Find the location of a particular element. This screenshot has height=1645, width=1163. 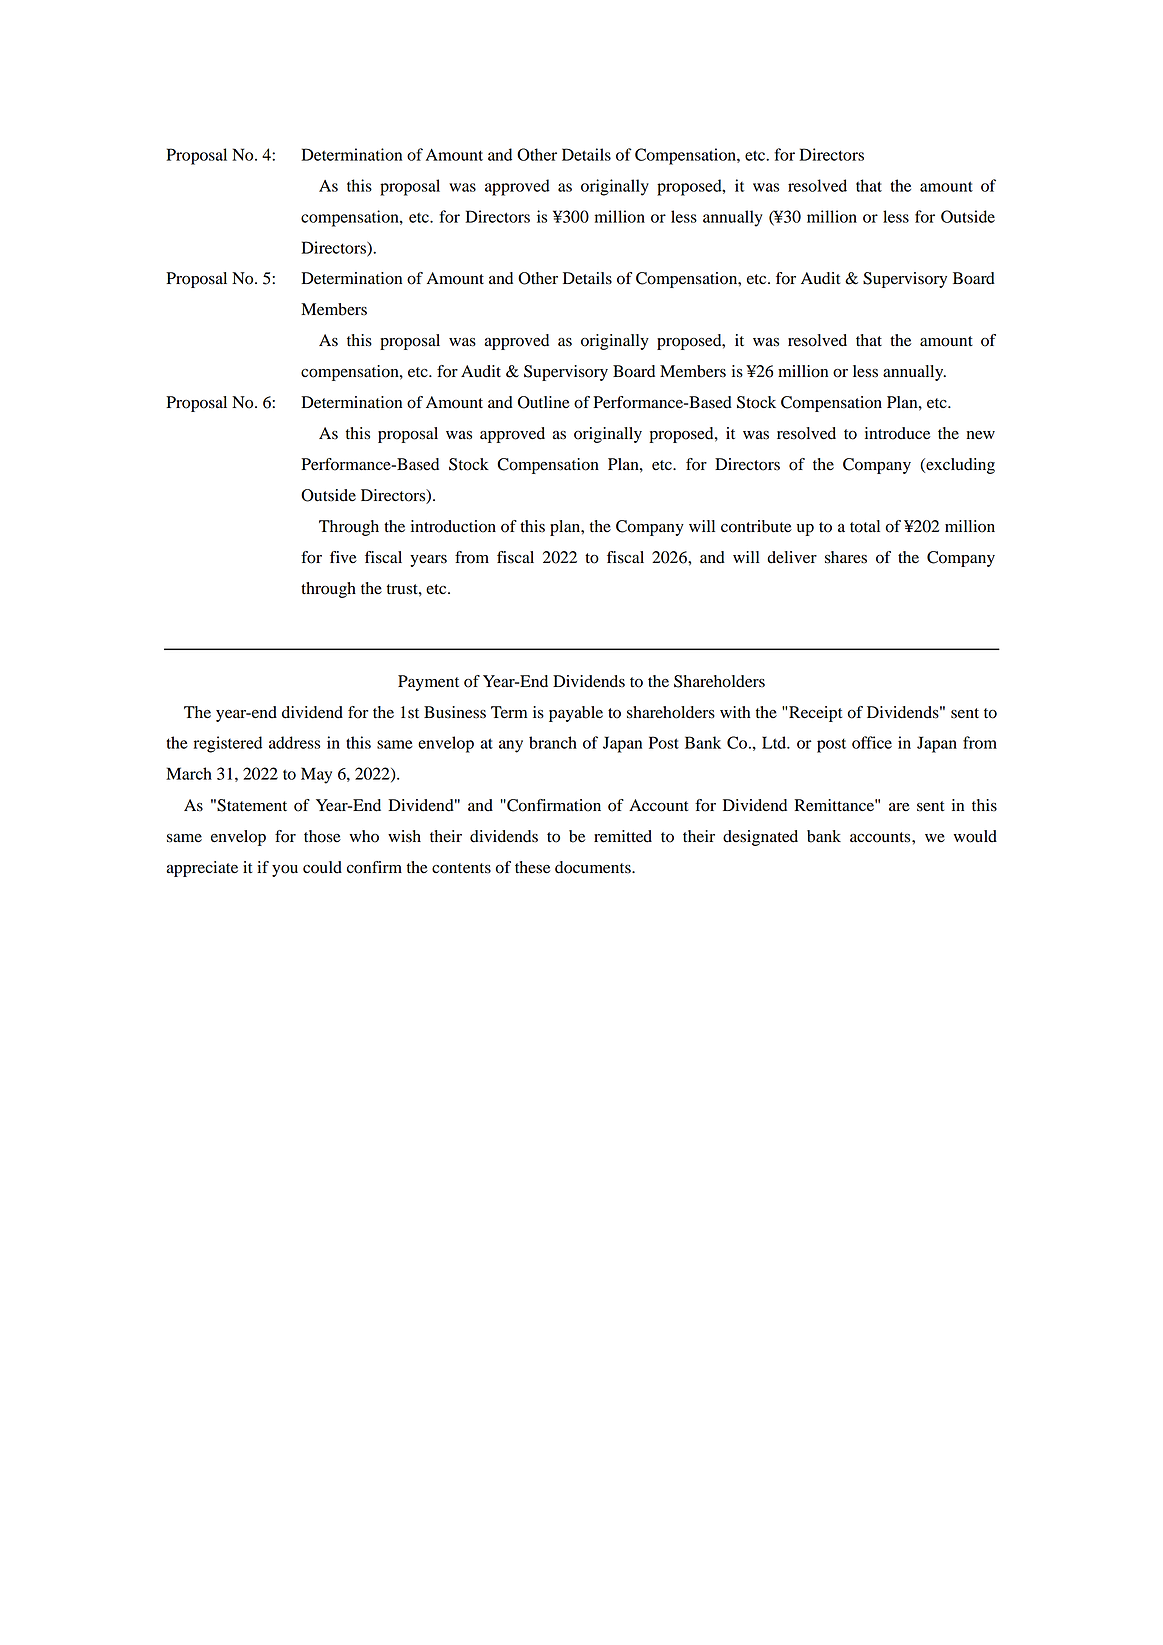

new is located at coordinates (981, 435).
